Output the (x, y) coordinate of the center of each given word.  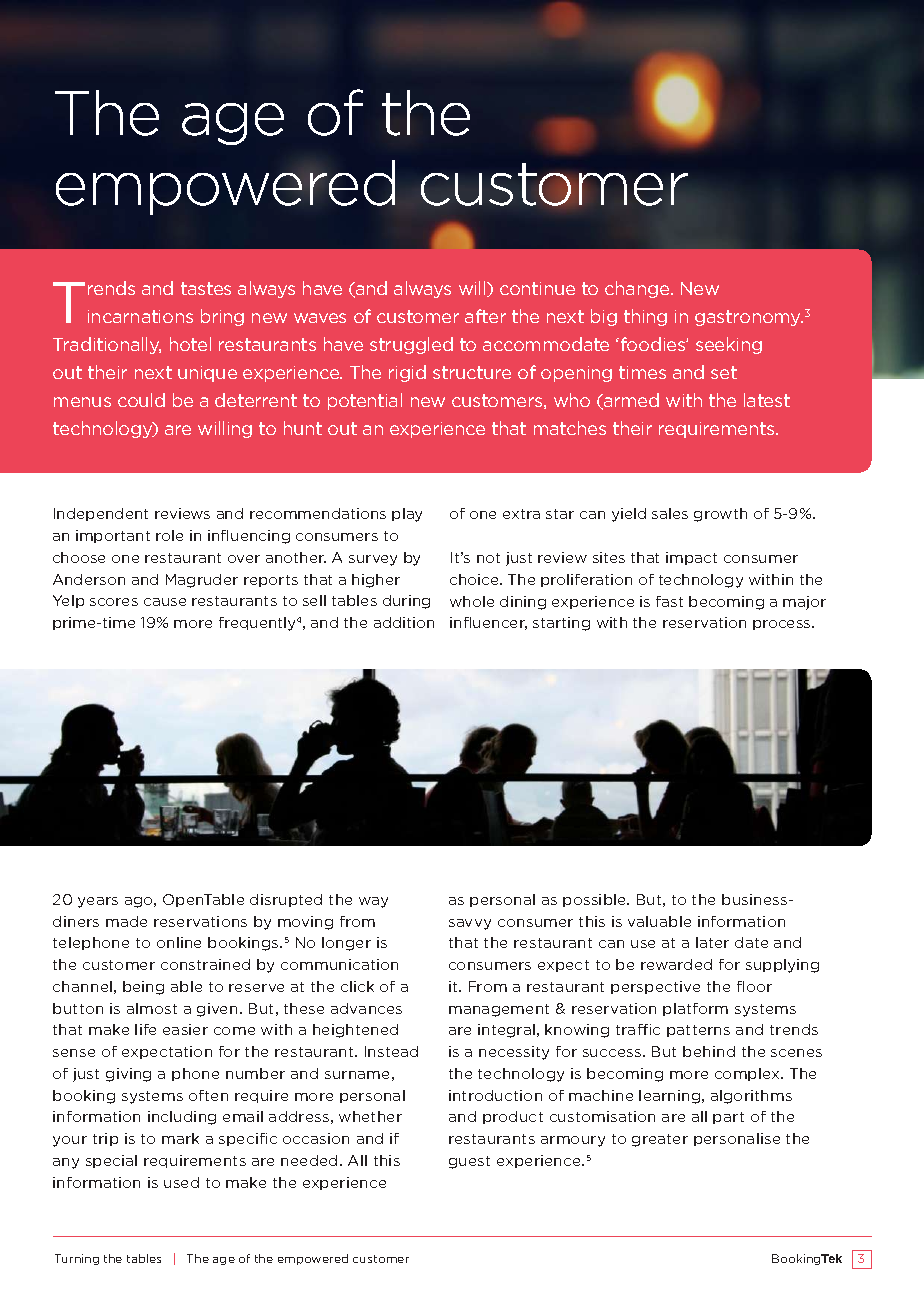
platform (695, 1009)
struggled (411, 345)
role (169, 535)
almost (152, 1008)
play (407, 515)
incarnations (140, 316)
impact (691, 558)
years (98, 902)
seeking (729, 345)
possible (595, 900)
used (181, 1182)
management (499, 1010)
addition (404, 622)
